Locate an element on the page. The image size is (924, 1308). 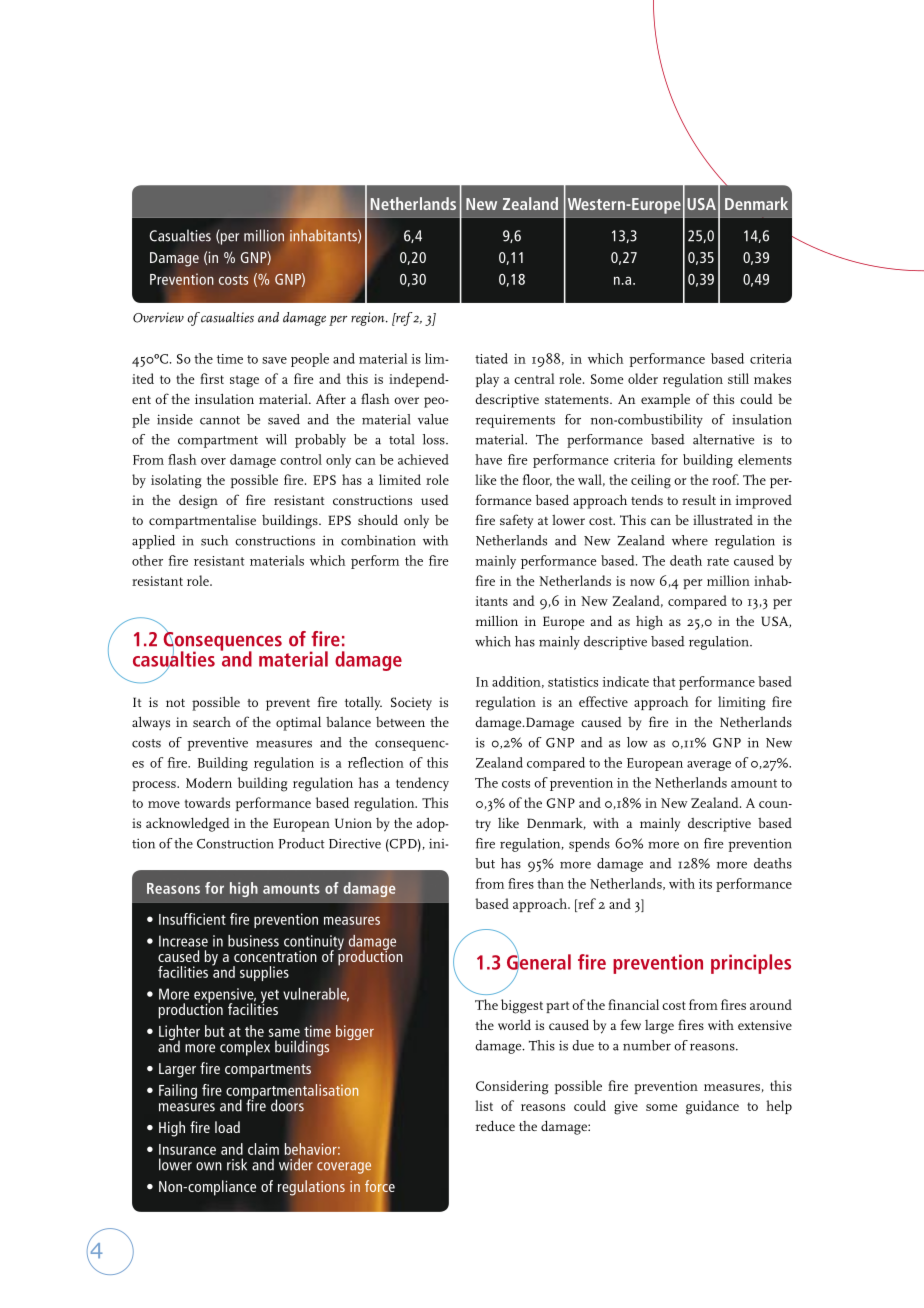
reduce is located at coordinates (495, 1125).
